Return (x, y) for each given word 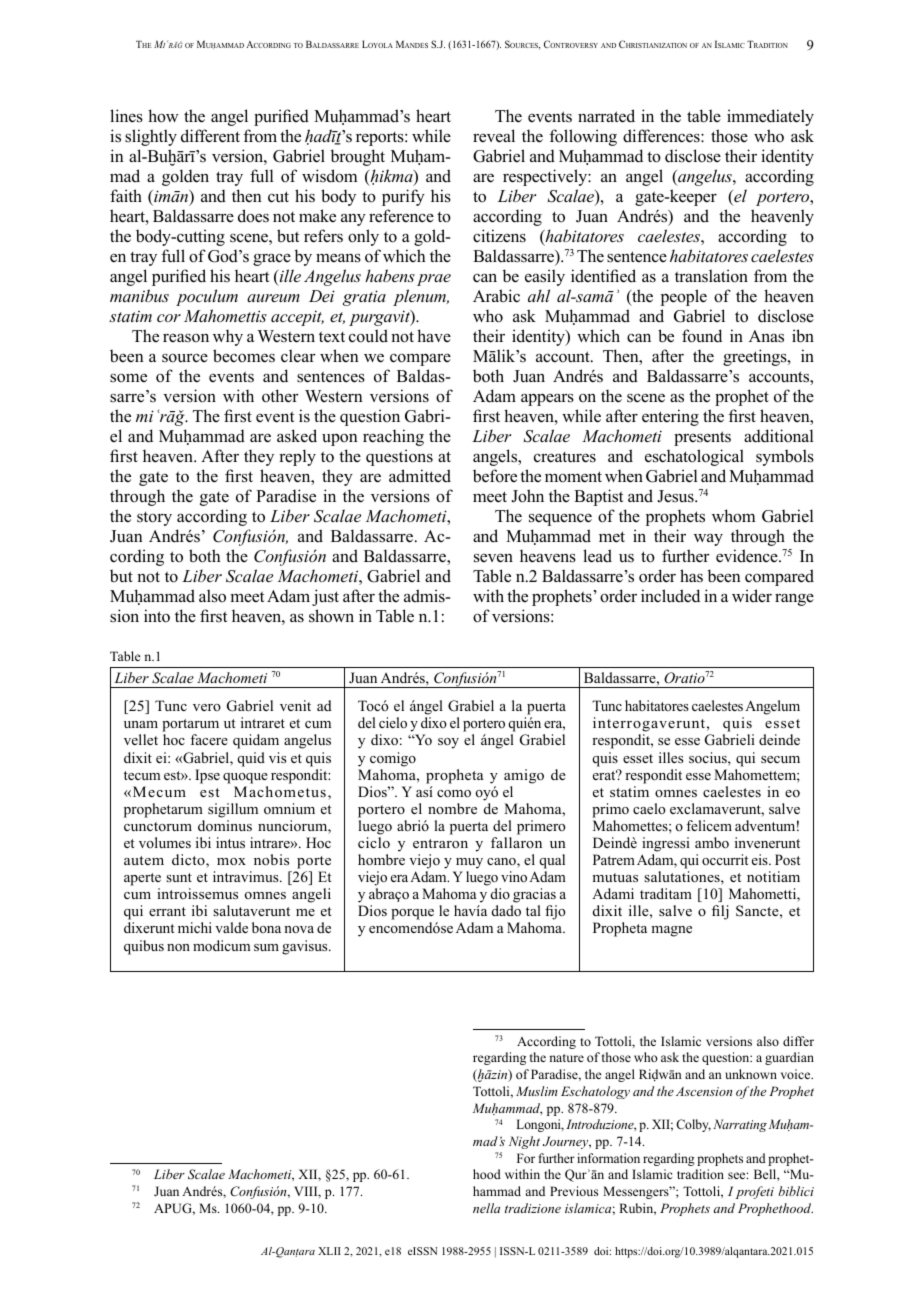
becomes (244, 356)
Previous (574, 1191)
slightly (151, 137)
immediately (770, 117)
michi (195, 927)
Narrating (740, 1125)
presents (702, 438)
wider (752, 596)
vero (207, 707)
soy (448, 743)
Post (787, 859)
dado (506, 911)
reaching (393, 437)
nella (486, 1208)
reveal (494, 136)
